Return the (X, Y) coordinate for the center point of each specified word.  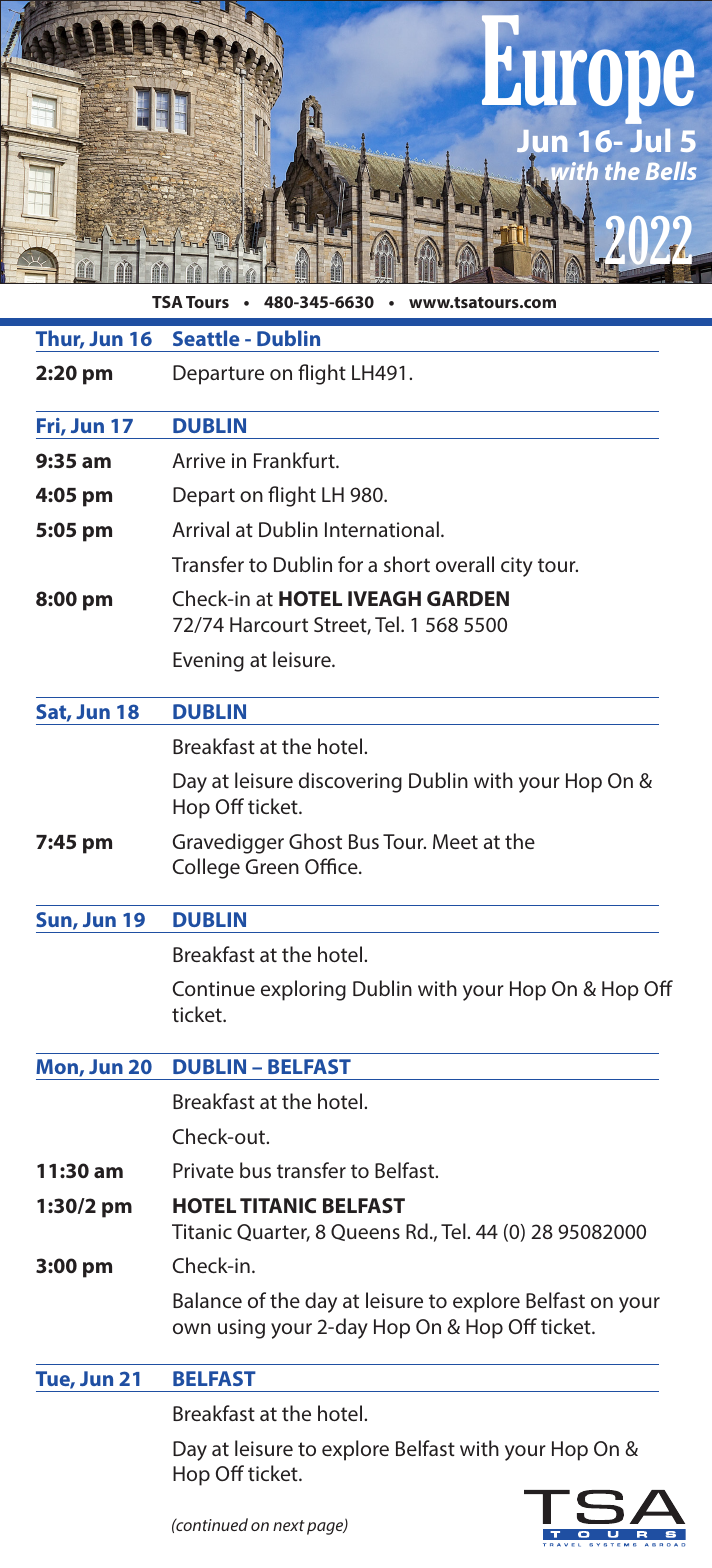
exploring (303, 990)
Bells (671, 171)
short (407, 564)
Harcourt (269, 624)
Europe (588, 69)
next (289, 1525)
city (517, 567)
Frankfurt (295, 460)
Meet (455, 841)
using (241, 1329)
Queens (365, 1232)
